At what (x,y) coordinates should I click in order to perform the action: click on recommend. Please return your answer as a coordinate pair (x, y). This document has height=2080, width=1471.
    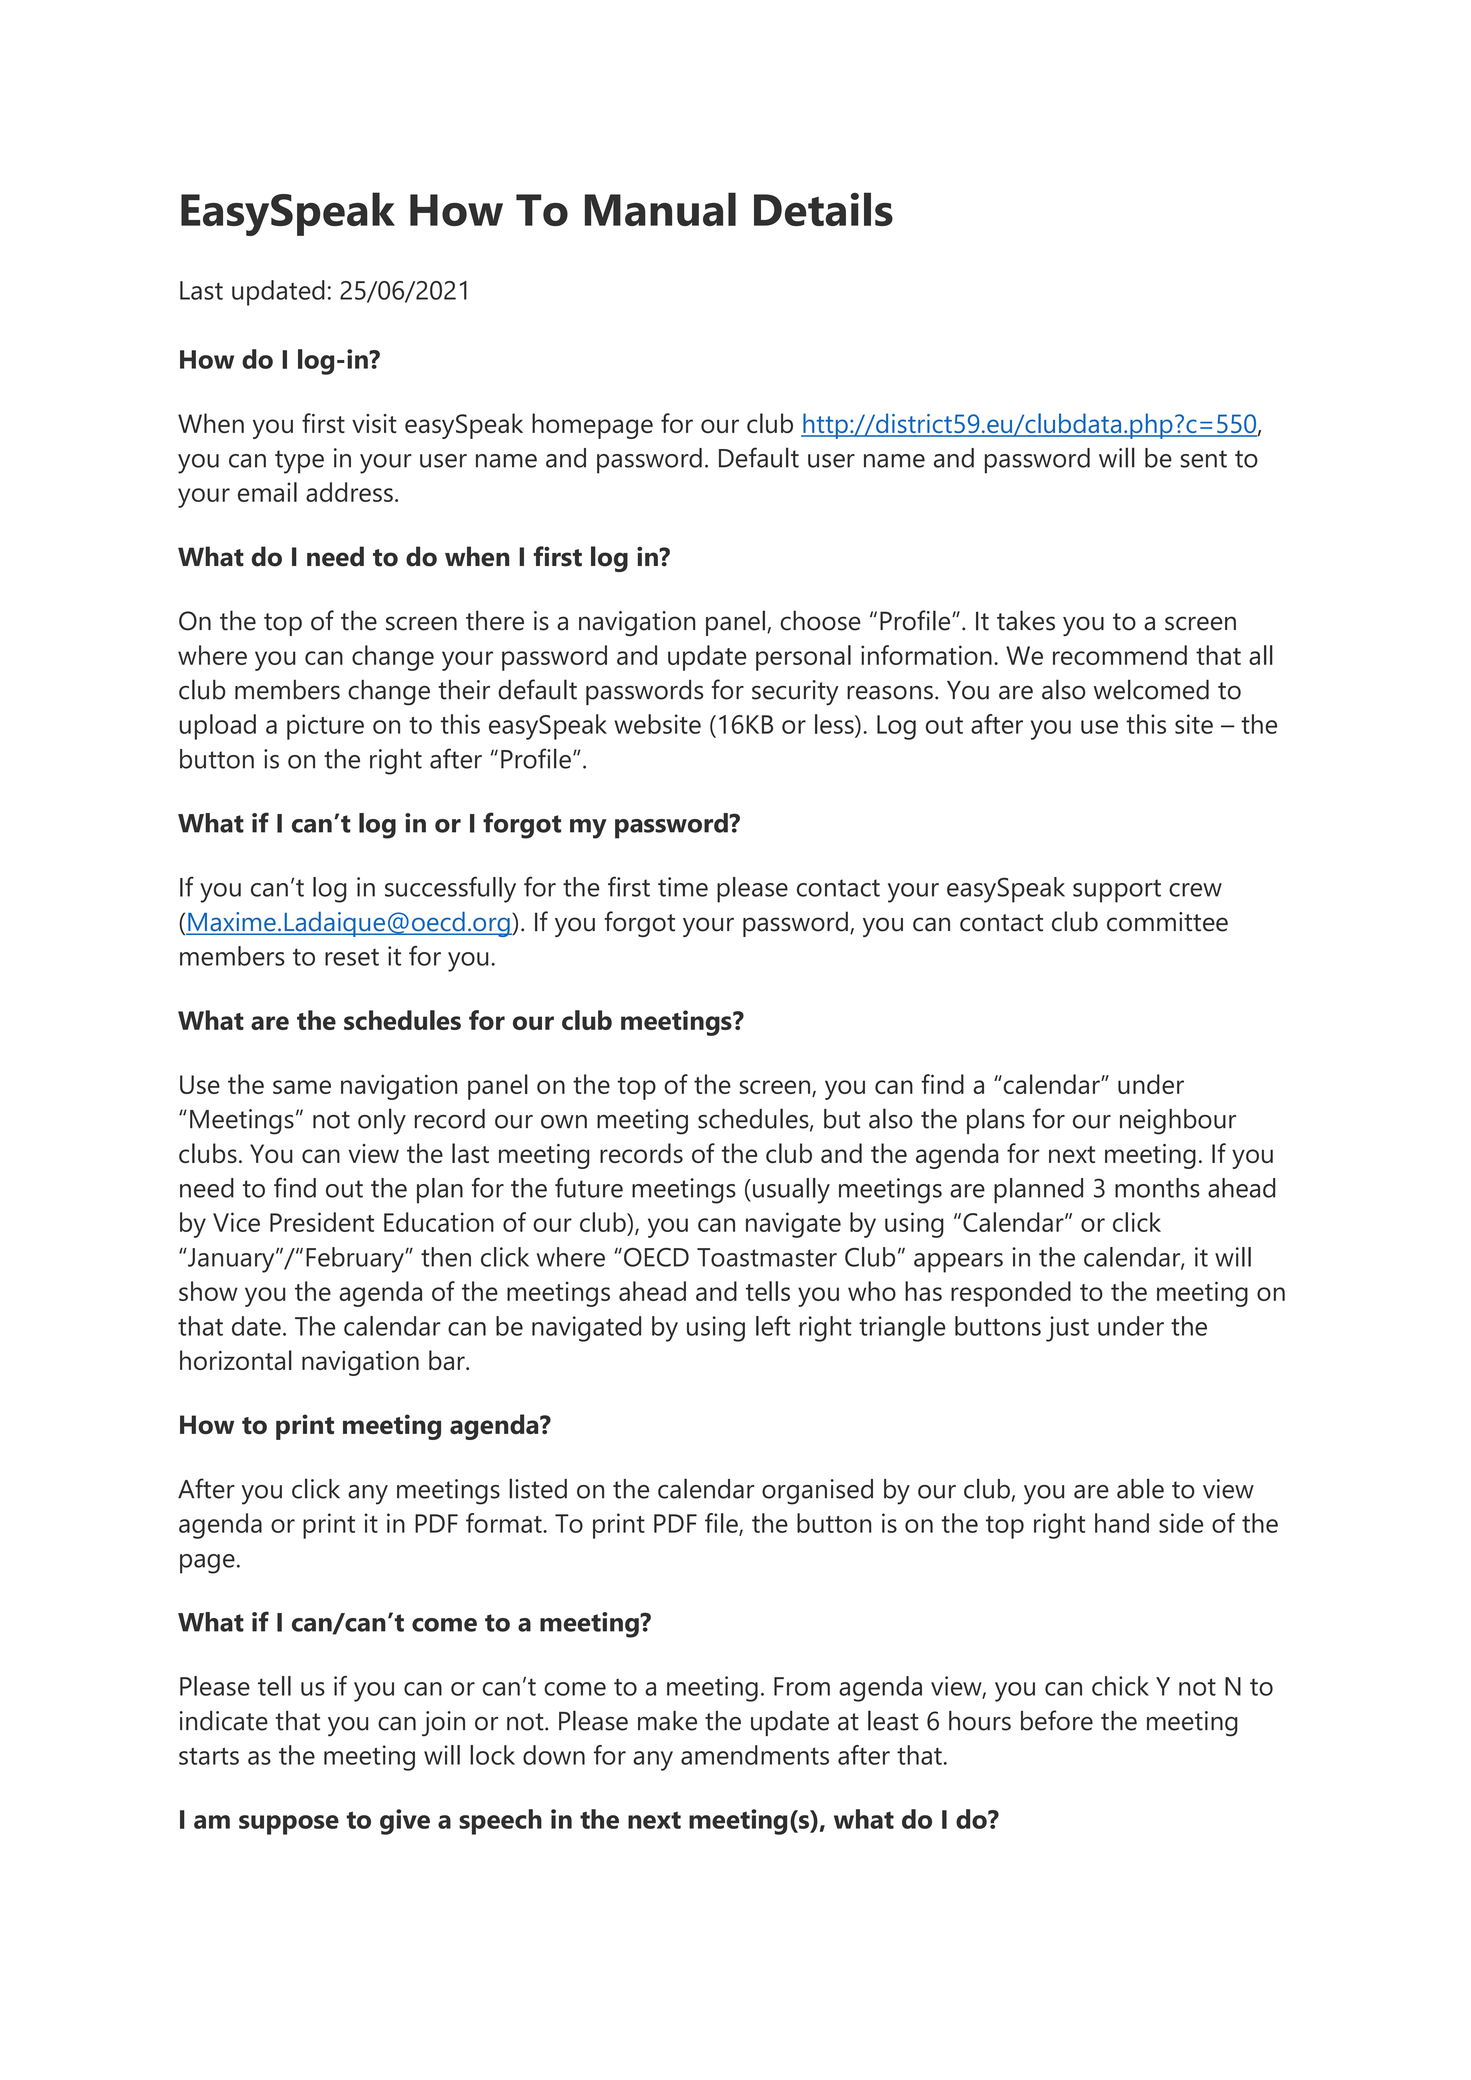
    Looking at the image, I should click on (1120, 655).
